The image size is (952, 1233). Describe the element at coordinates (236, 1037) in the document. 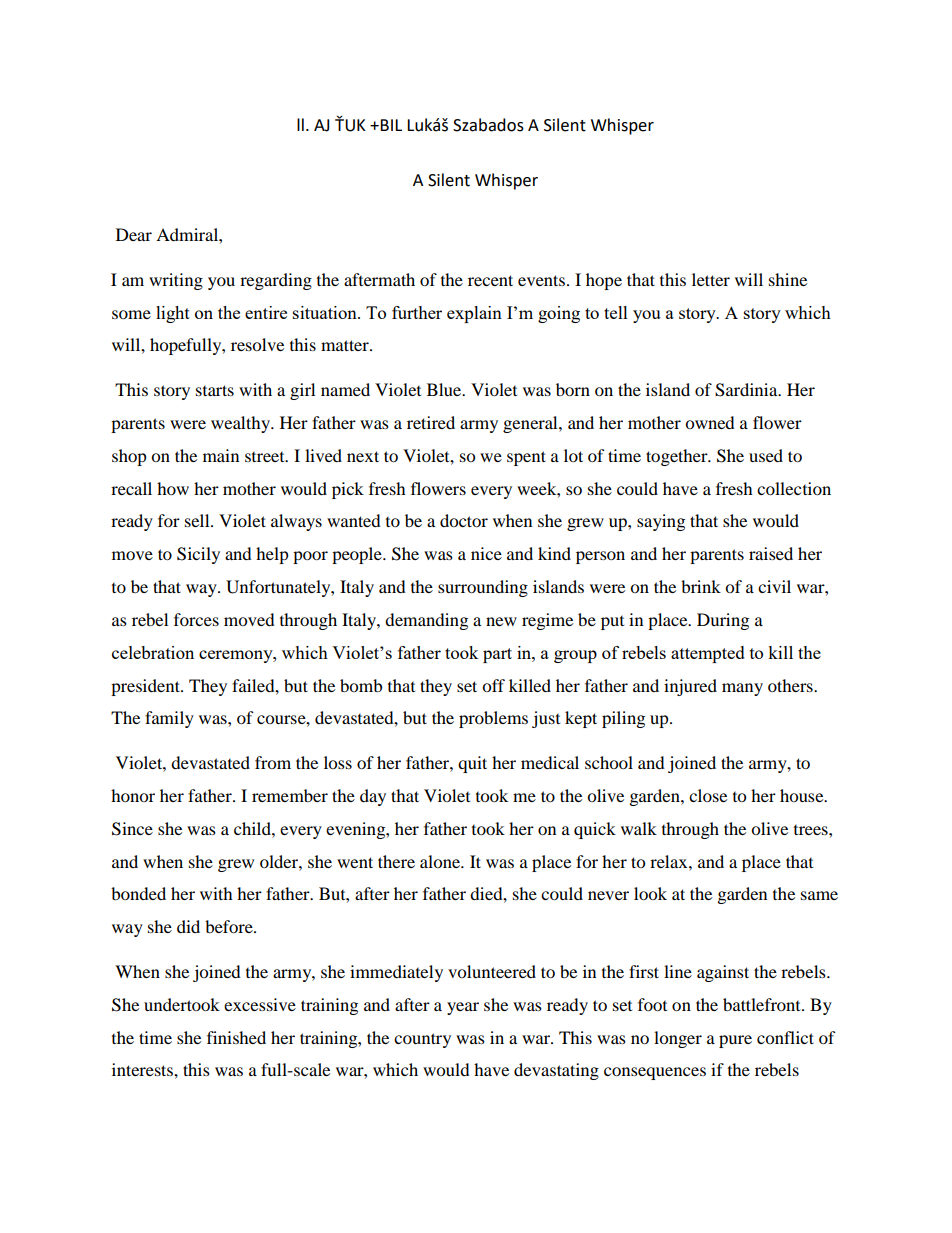

I see `finished` at that location.
